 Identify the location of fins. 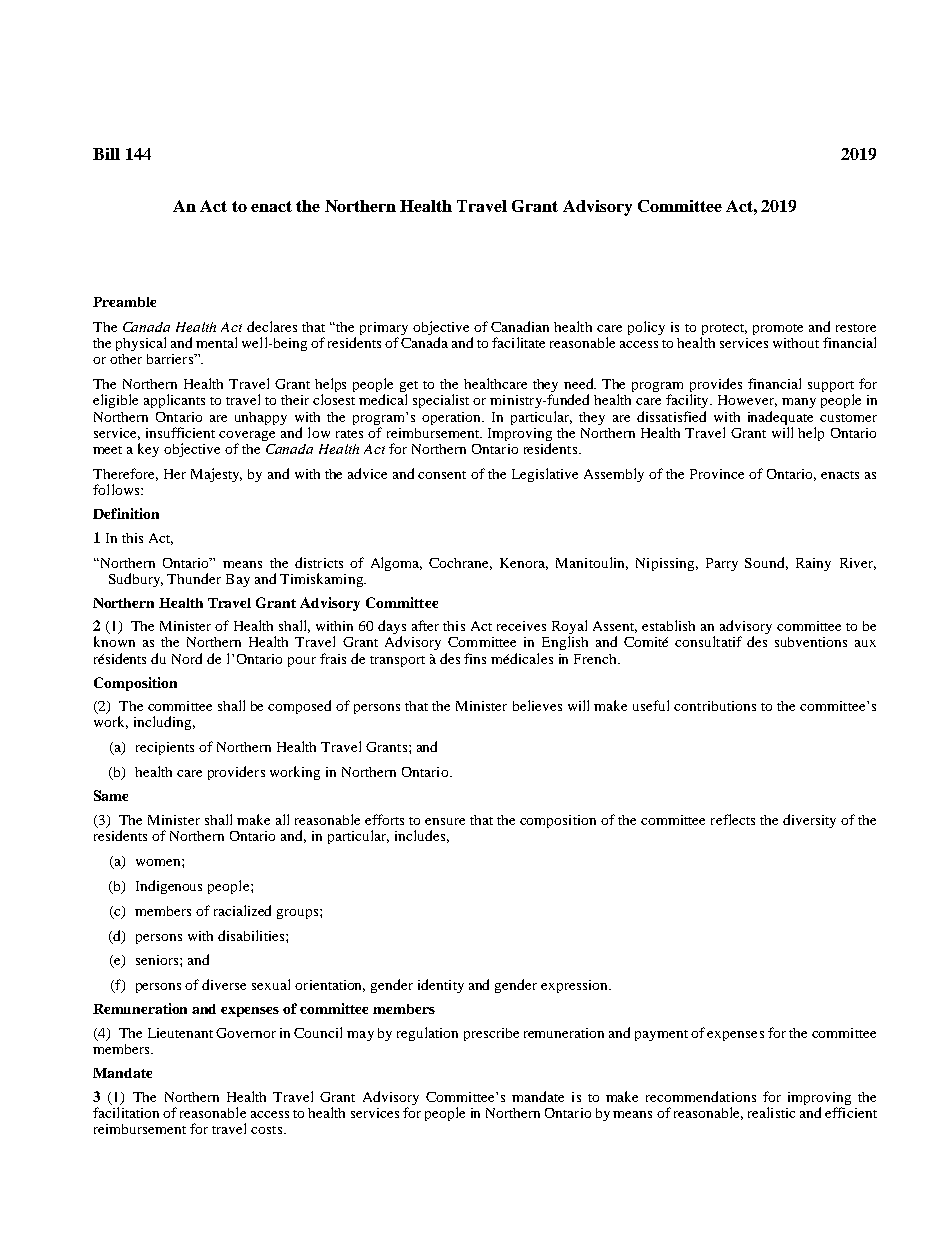
(475, 658).
